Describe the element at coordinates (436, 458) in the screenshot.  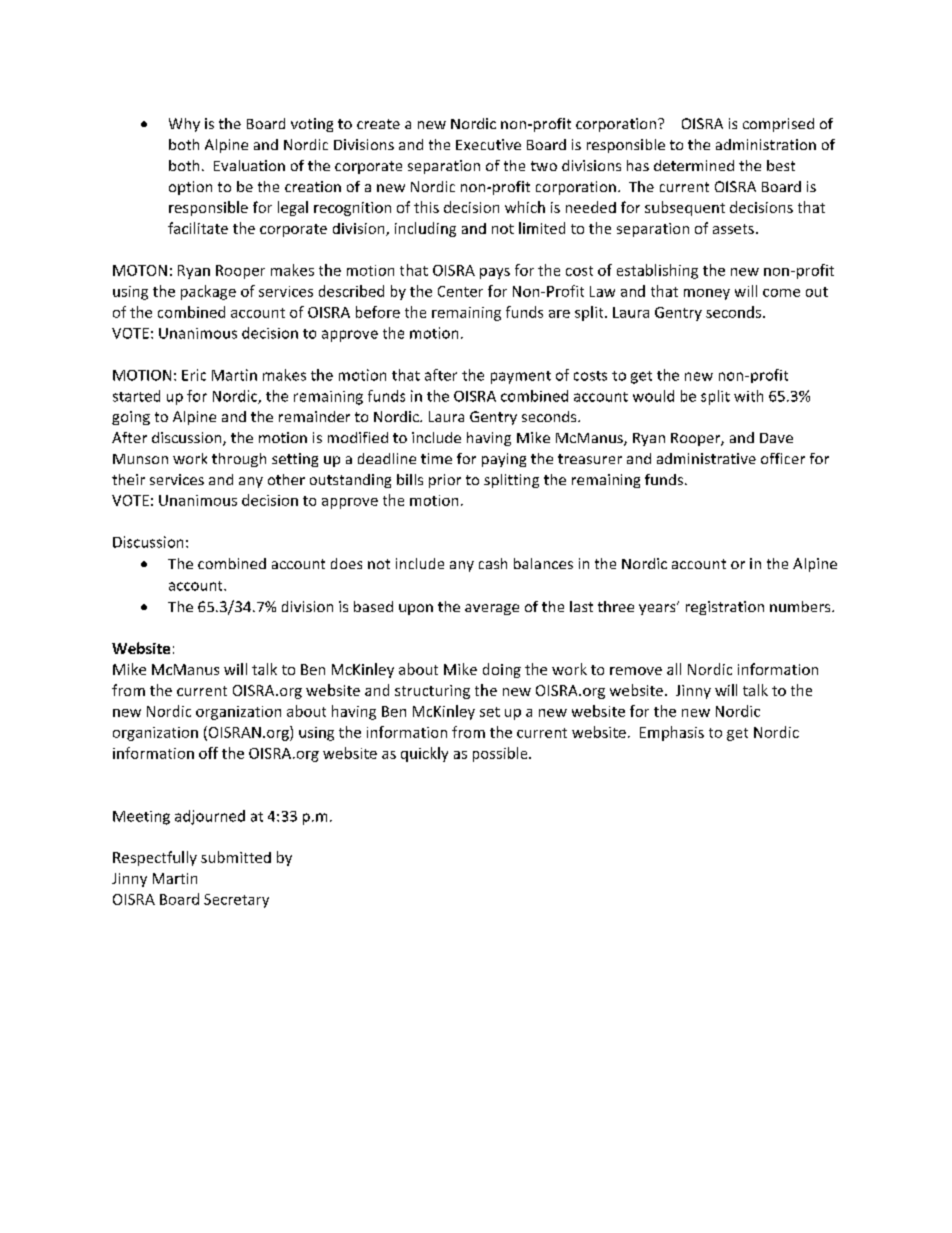
I see `time` at that location.
